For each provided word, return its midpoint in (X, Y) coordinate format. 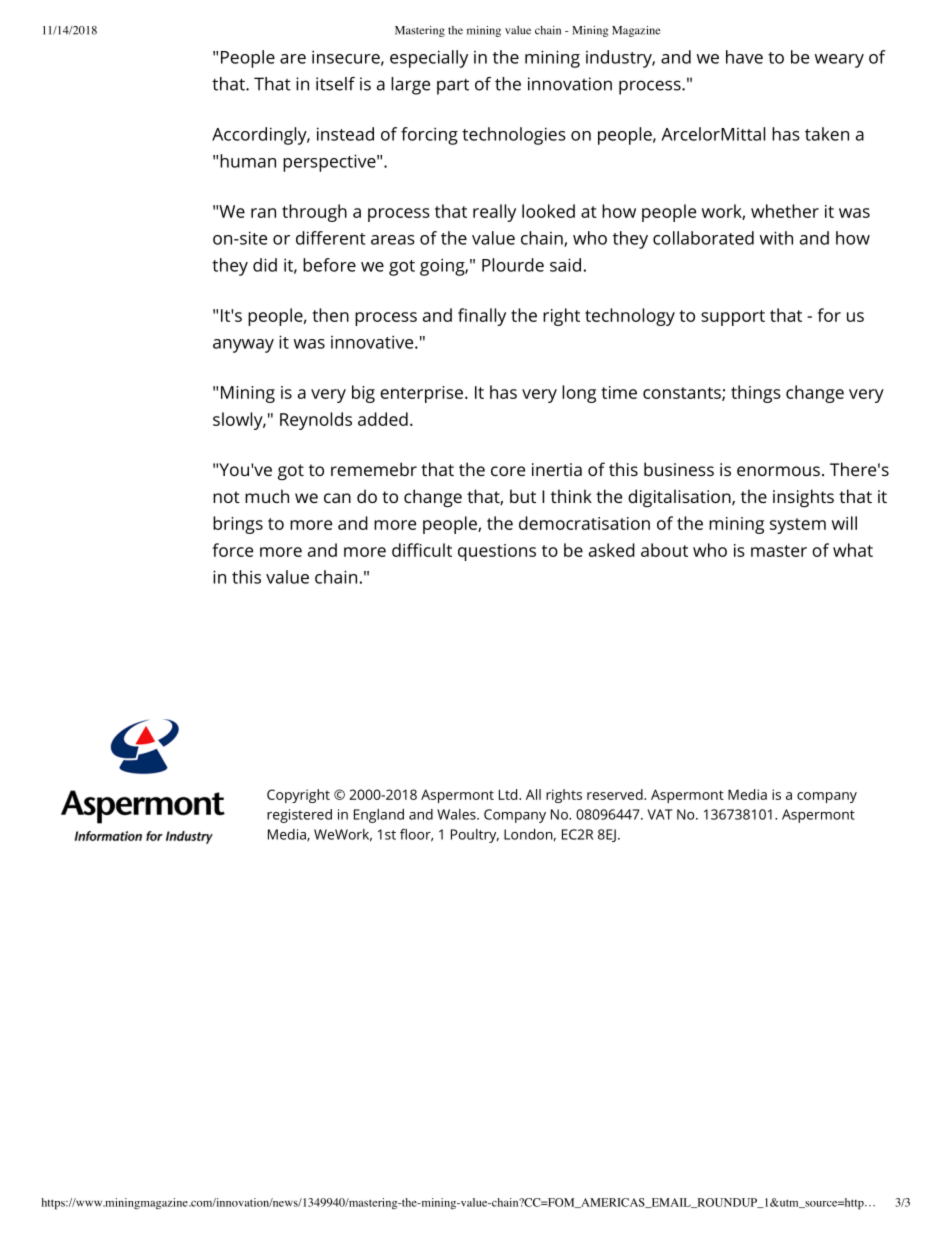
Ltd (509, 794)
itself (335, 84)
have (744, 57)
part (453, 87)
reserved (616, 794)
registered (299, 816)
